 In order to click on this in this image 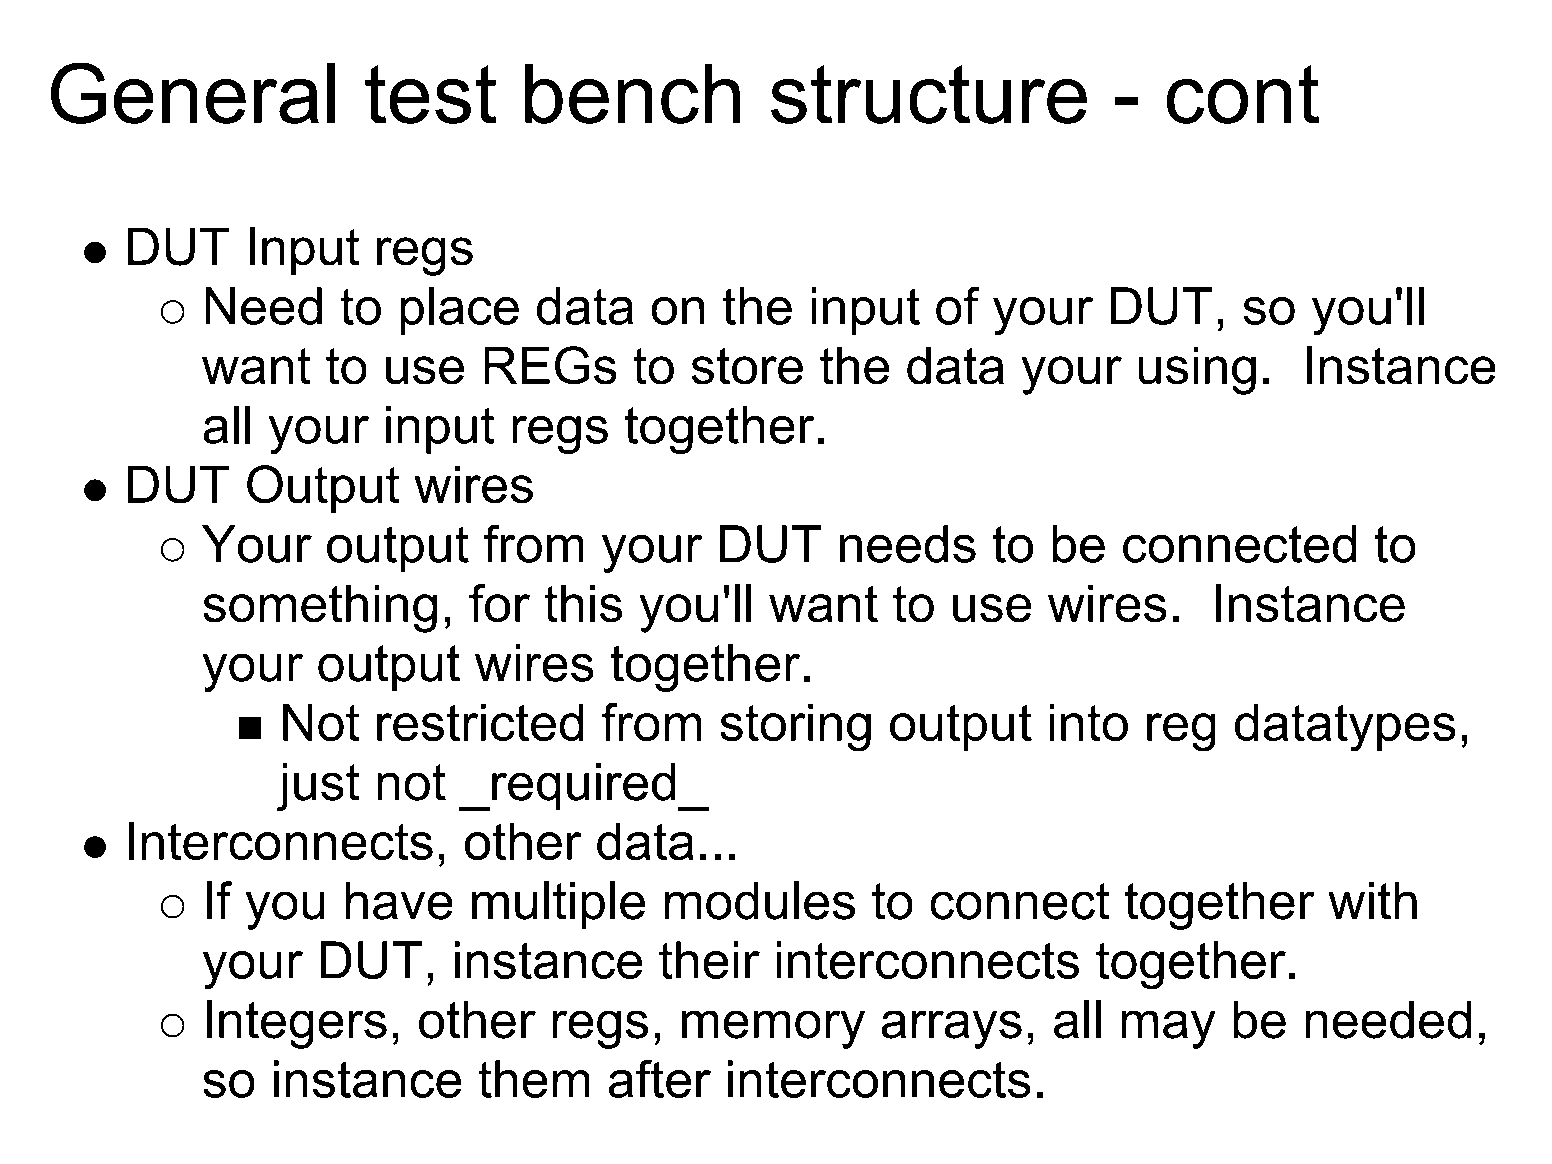, I will do `click(583, 603)`.
